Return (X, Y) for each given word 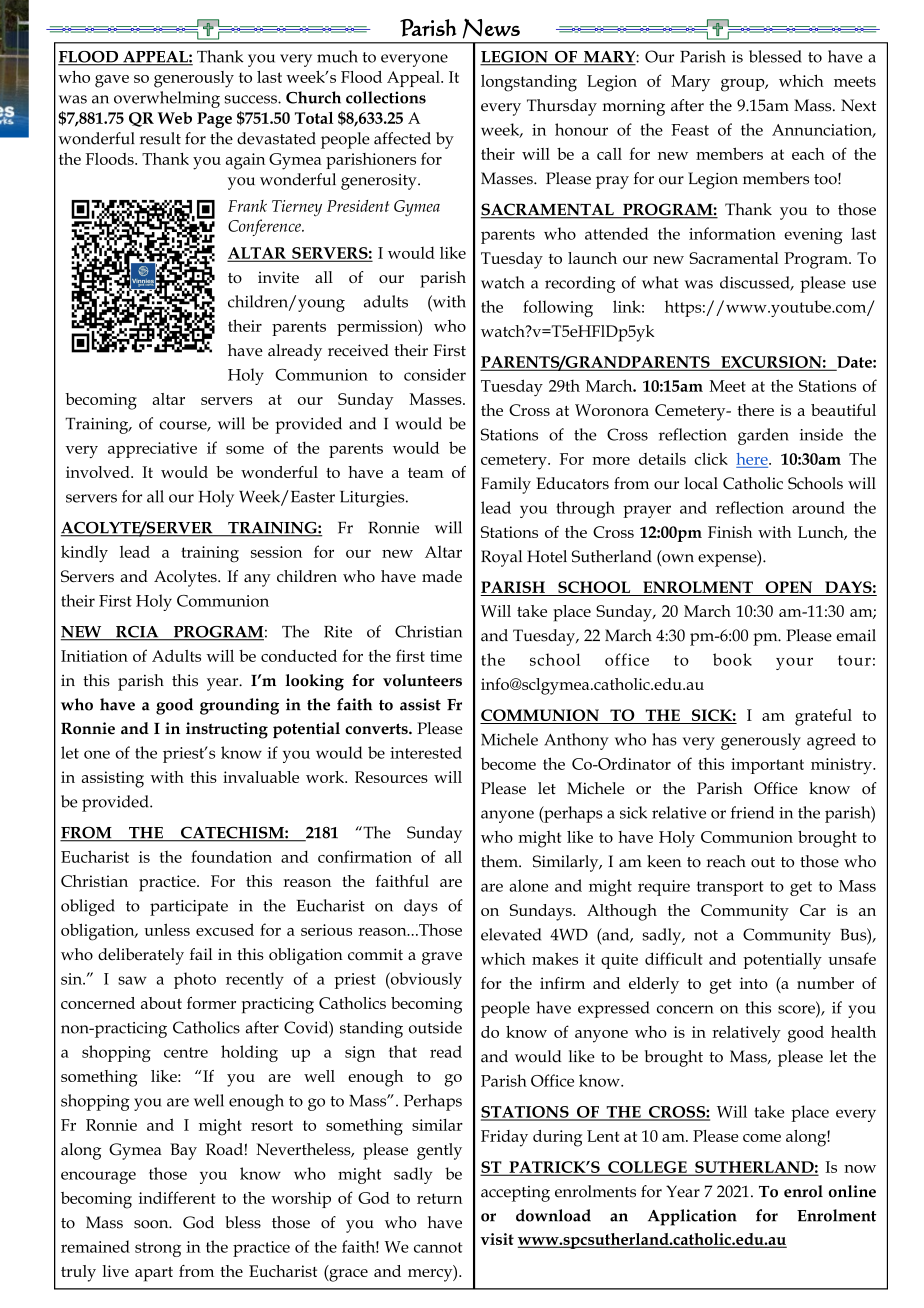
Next (858, 105)
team (426, 473)
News (491, 28)
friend (752, 812)
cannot (438, 1247)
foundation (231, 856)
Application (692, 1217)
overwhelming (167, 99)
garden (763, 436)
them (500, 861)
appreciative (152, 450)
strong (158, 1249)
